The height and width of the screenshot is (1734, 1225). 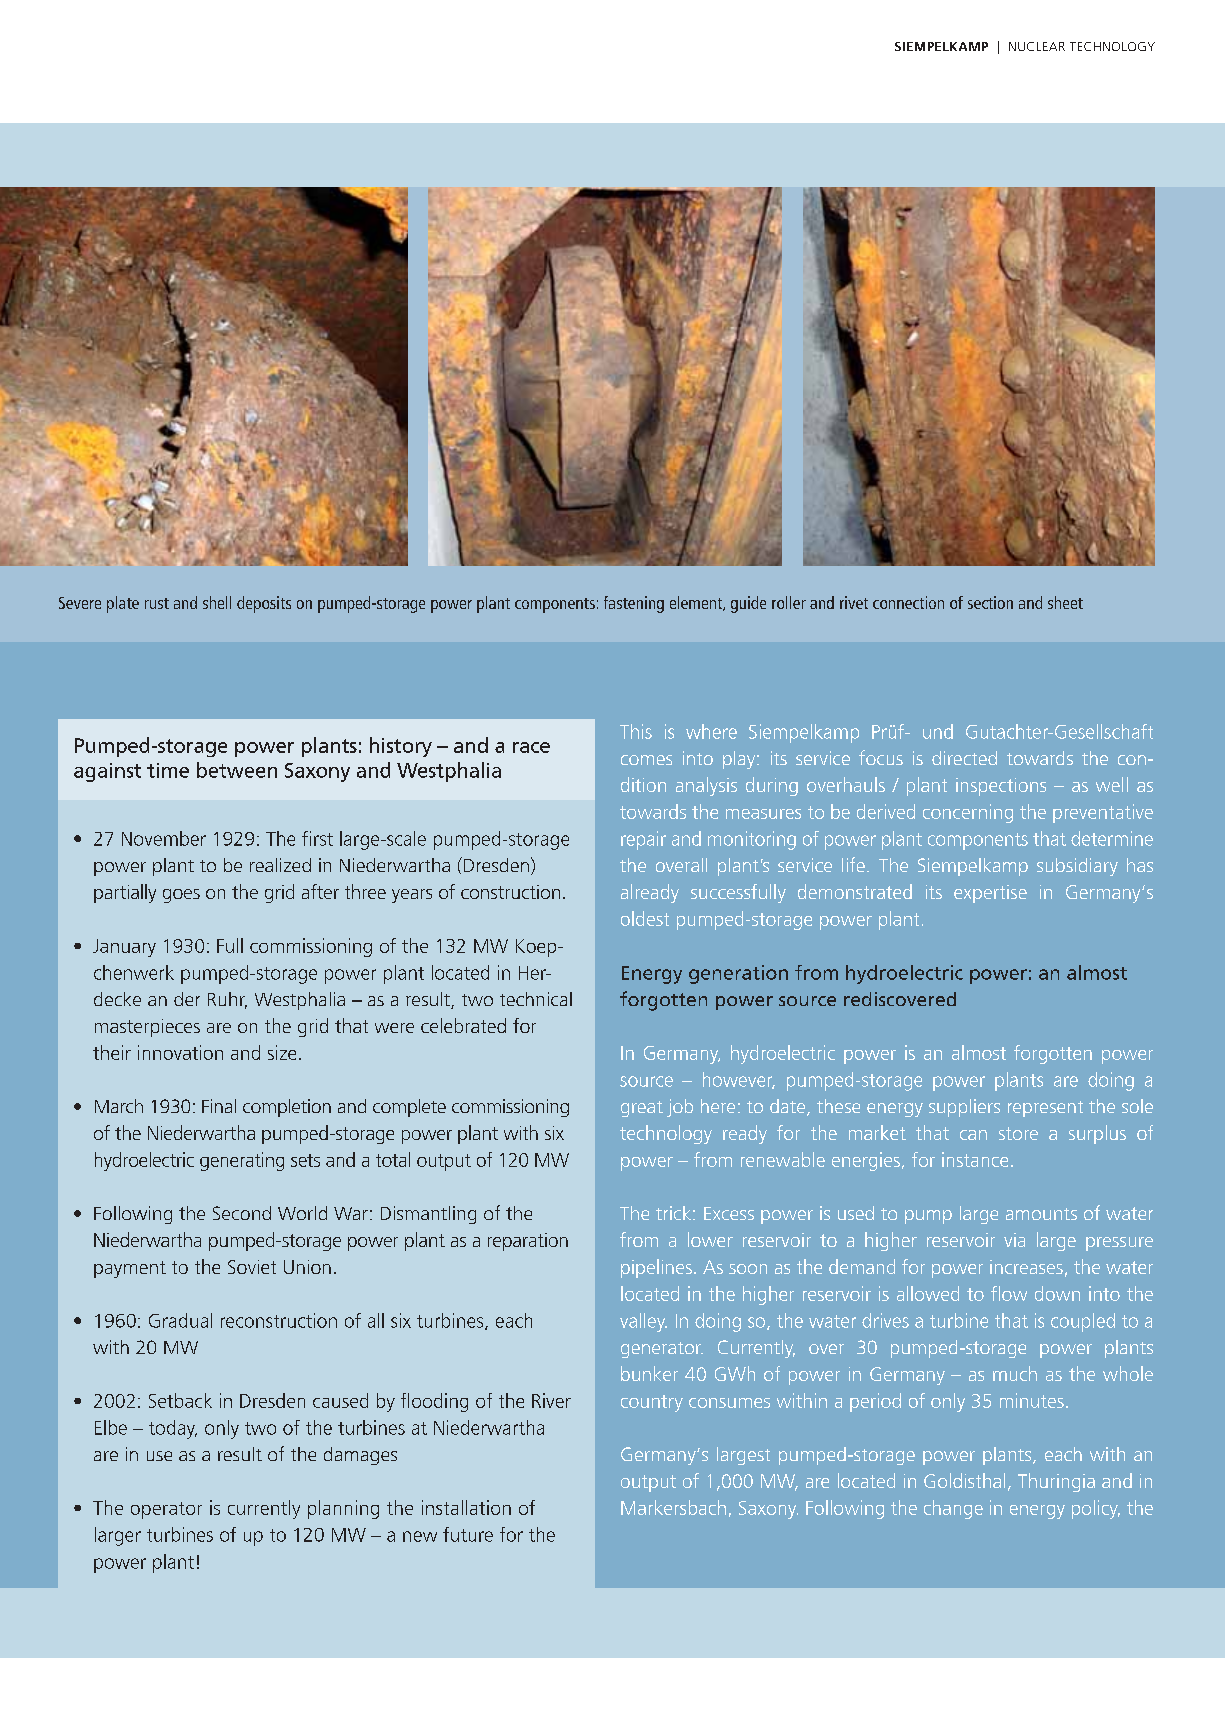 What do you see at coordinates (166, 1510) in the screenshot?
I see `operator` at bounding box center [166, 1510].
